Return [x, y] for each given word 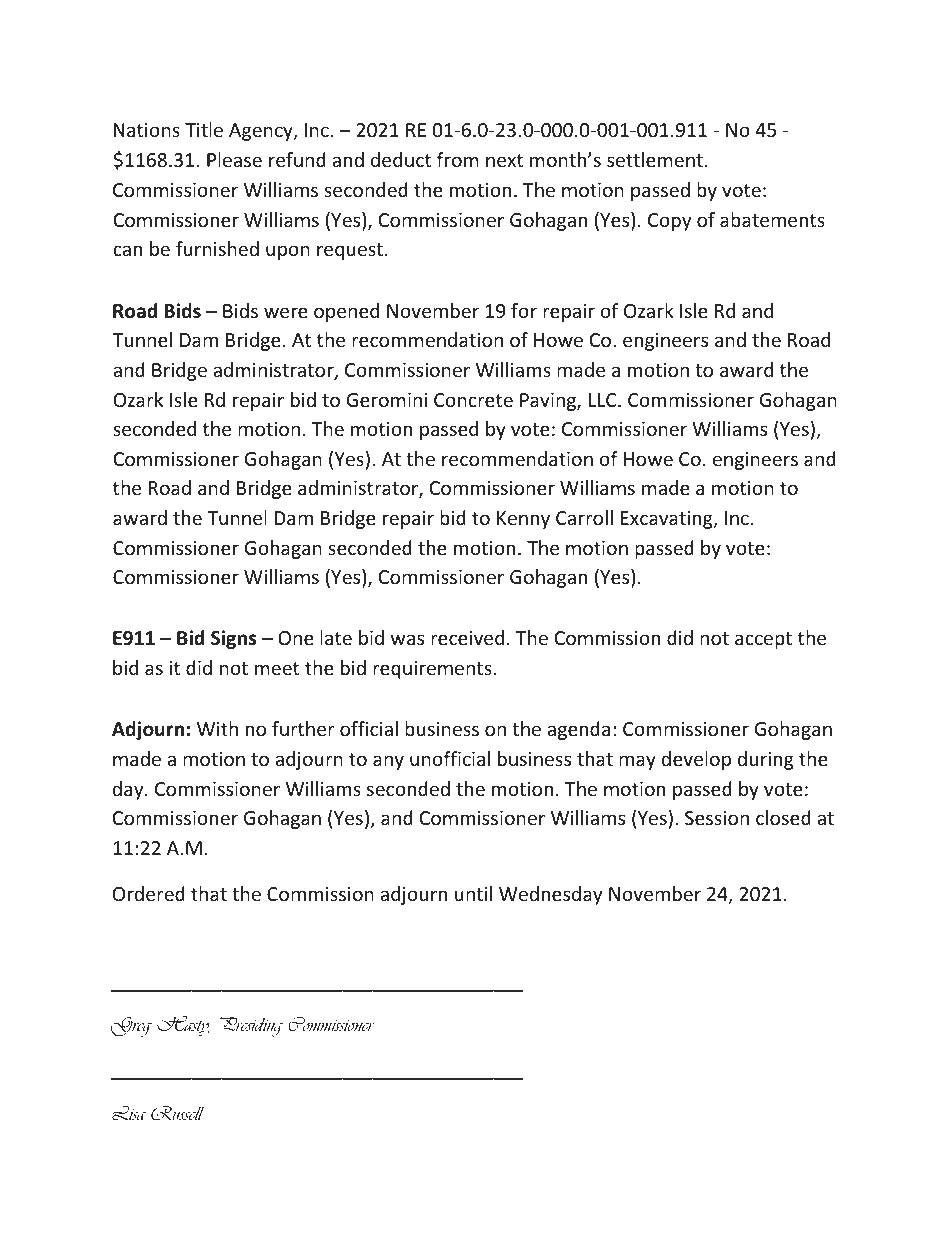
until [473, 893]
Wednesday [550, 895]
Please [234, 159]
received [467, 637]
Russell [177, 1113]
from [458, 159]
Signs [234, 639]
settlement [655, 159]
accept [763, 640]
